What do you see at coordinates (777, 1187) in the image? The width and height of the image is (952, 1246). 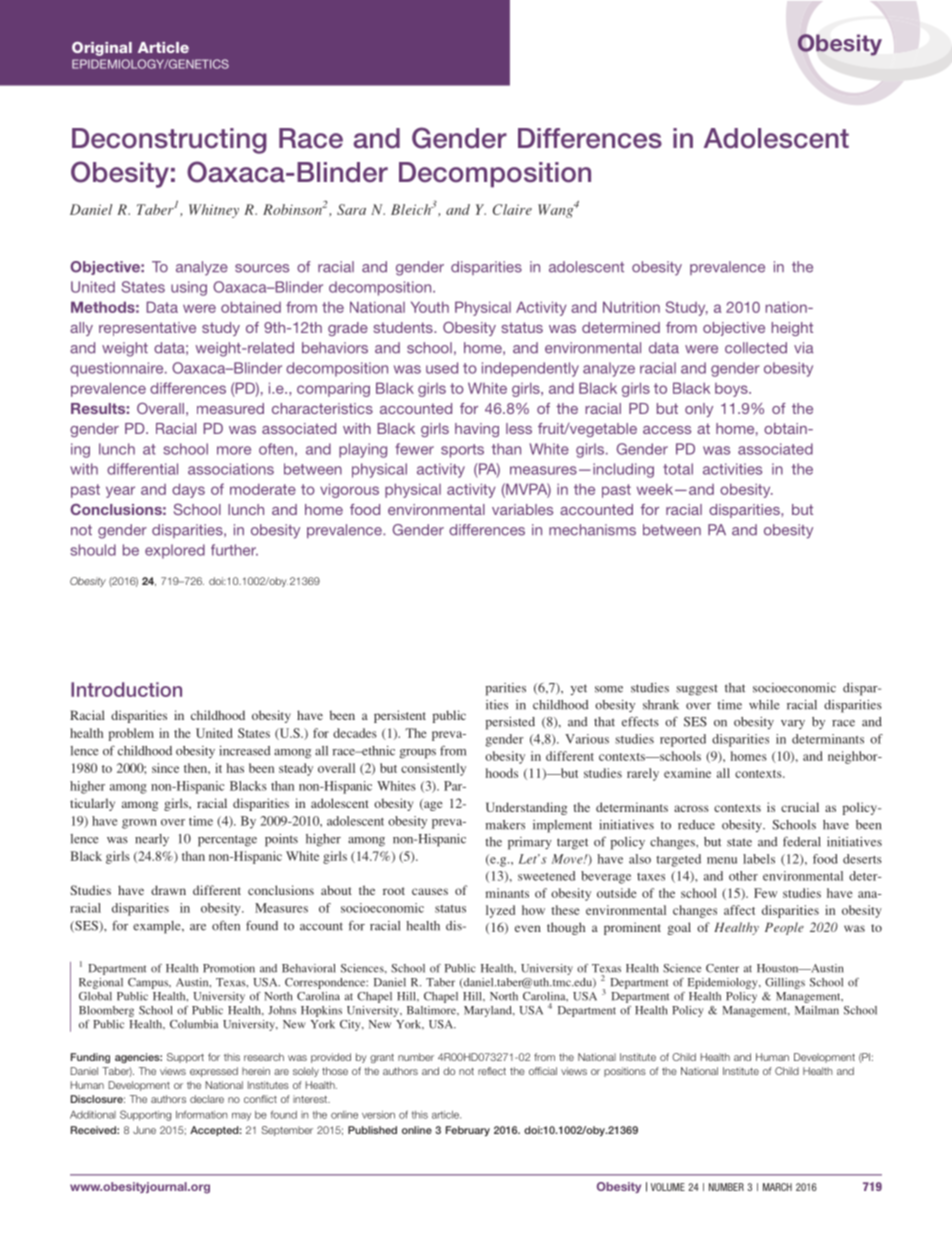 I see `MARCH` at bounding box center [777, 1187].
